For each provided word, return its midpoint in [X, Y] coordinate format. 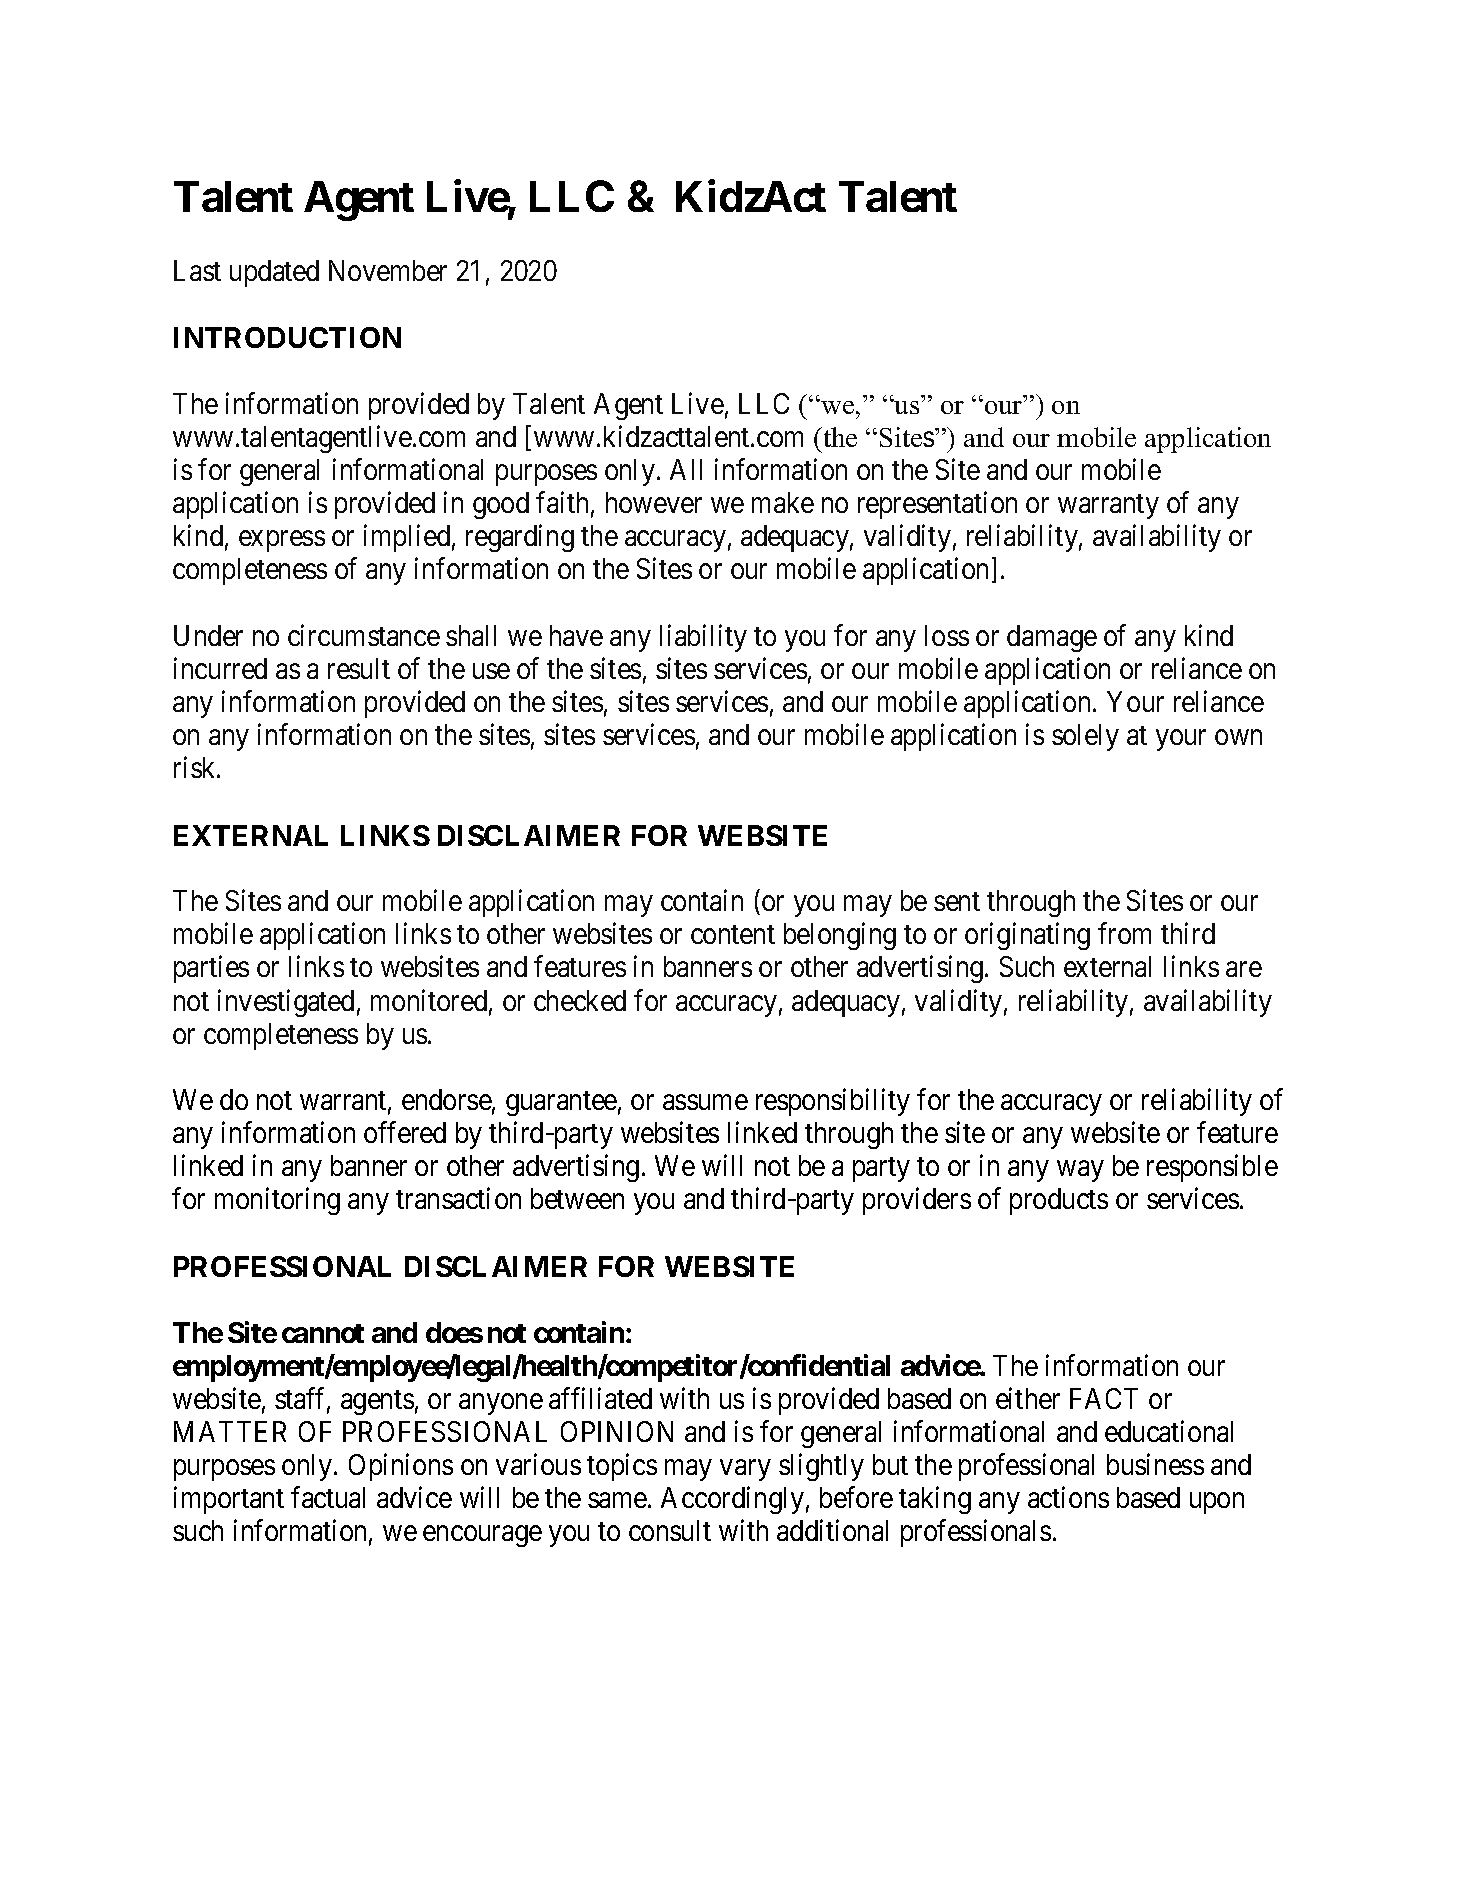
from [1124, 933]
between [577, 1198]
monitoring [277, 1201]
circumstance [364, 635]
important [229, 1500]
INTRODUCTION [287, 337]
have [576, 635]
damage [1052, 638]
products [1059, 1201]
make [783, 502]
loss [947, 635]
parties [211, 969]
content [733, 935]
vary [745, 1470]
